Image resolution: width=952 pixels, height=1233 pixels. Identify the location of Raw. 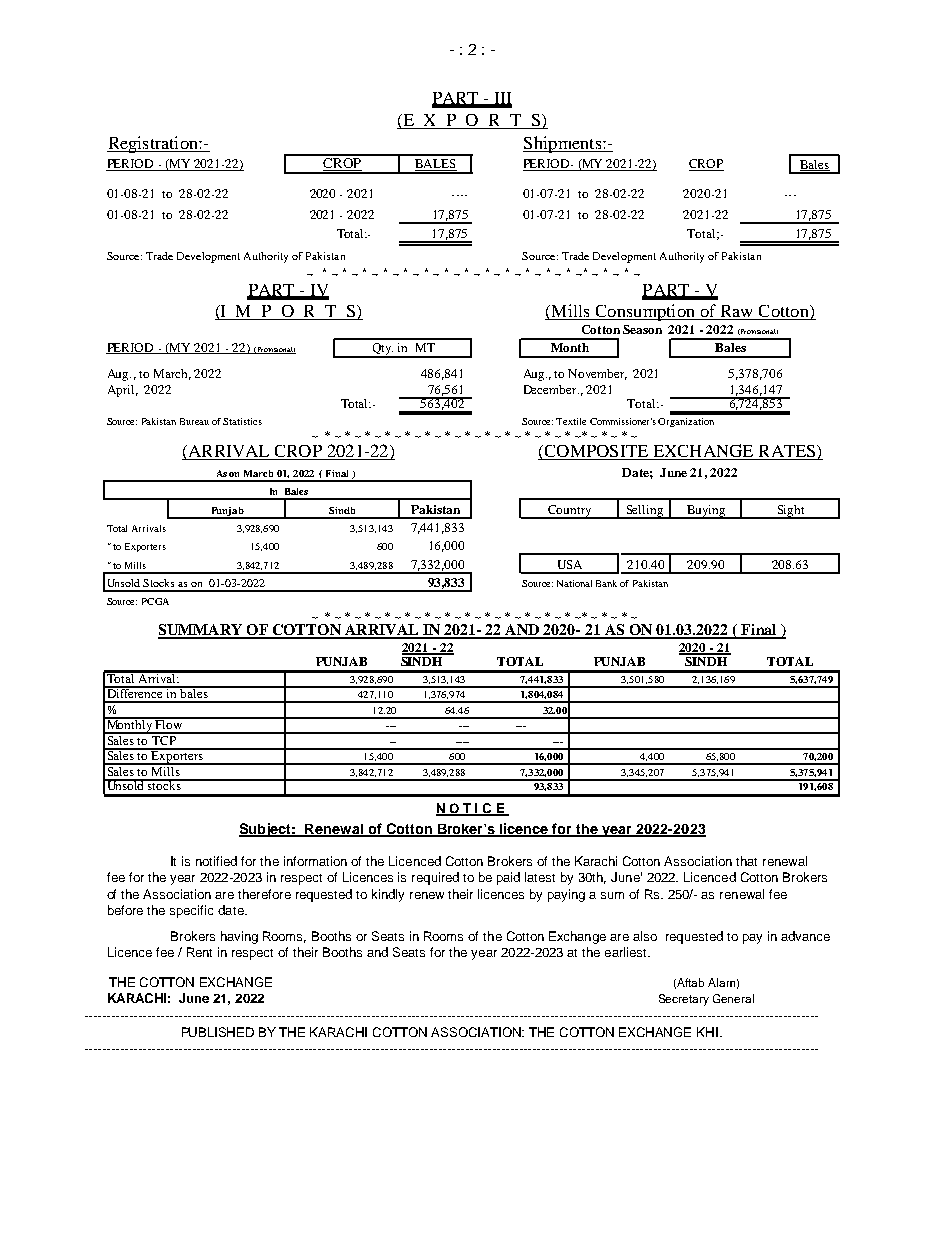
(736, 311).
